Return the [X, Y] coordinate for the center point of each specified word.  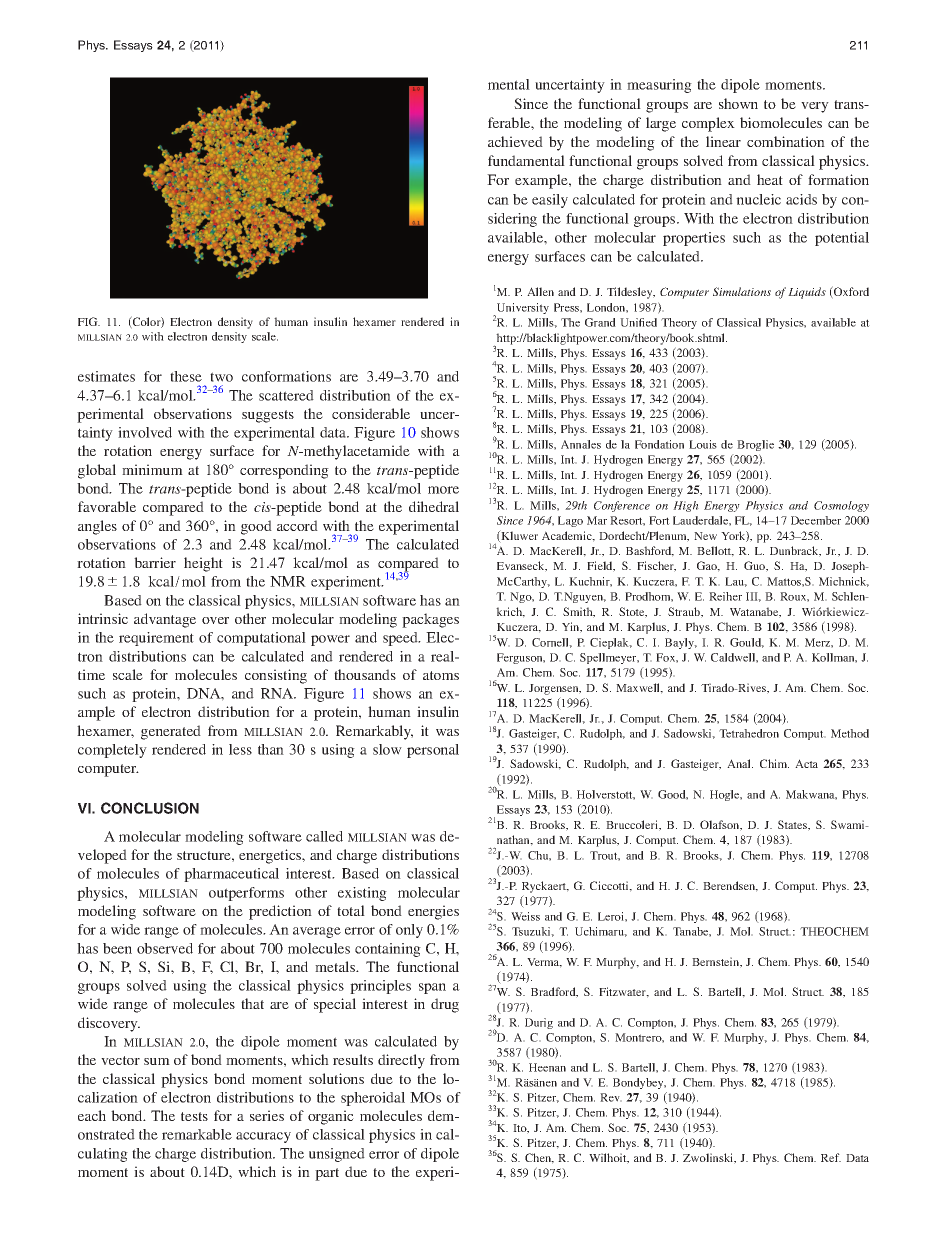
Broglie [755, 445]
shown [738, 103]
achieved [515, 141]
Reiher [725, 596]
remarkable [197, 1134]
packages [430, 620]
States [794, 825]
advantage [165, 620]
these [186, 376]
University [522, 310]
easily [550, 201]
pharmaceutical [231, 875]
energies [433, 912]
